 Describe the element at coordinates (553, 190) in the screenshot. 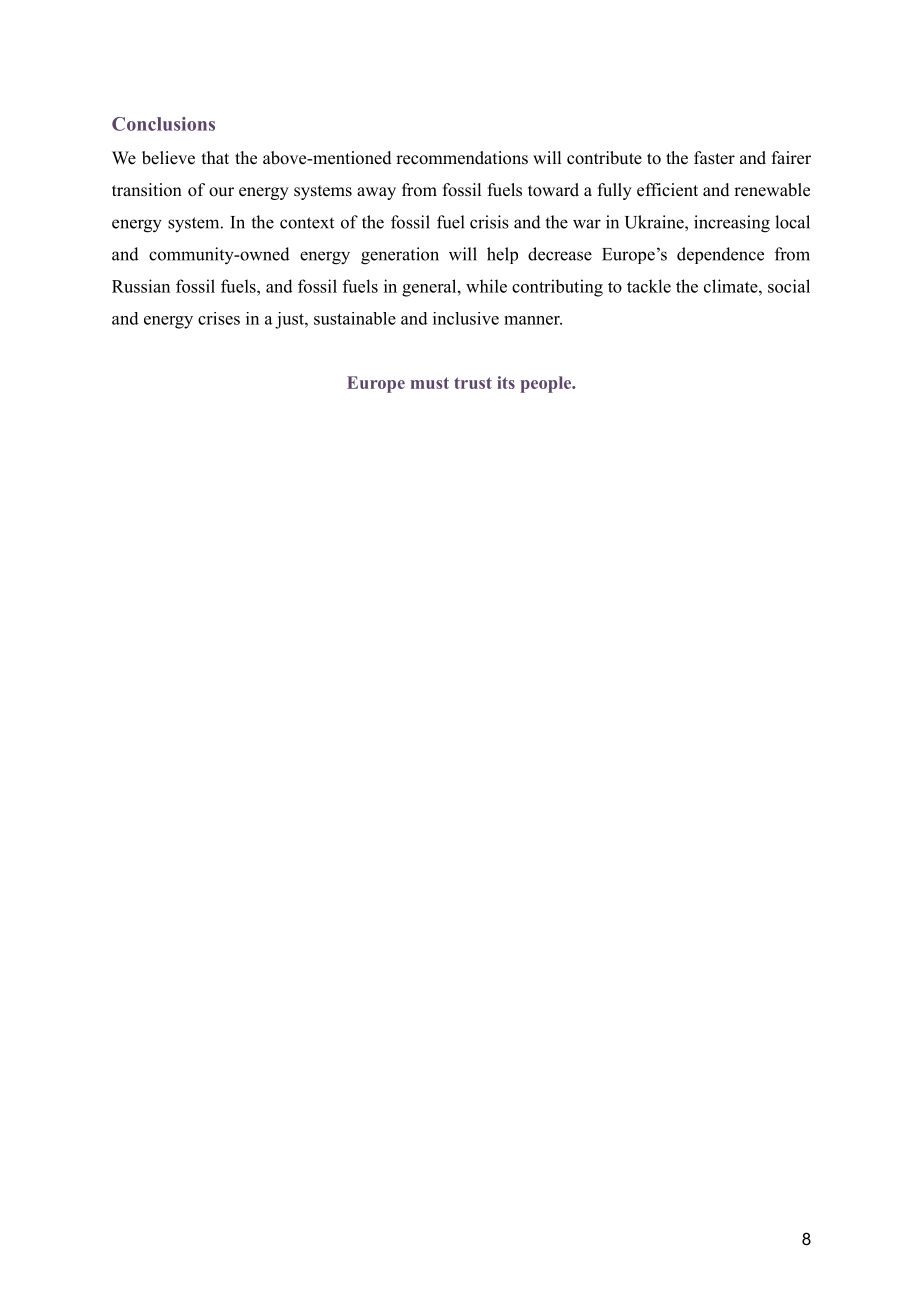

I see `toward` at that location.
